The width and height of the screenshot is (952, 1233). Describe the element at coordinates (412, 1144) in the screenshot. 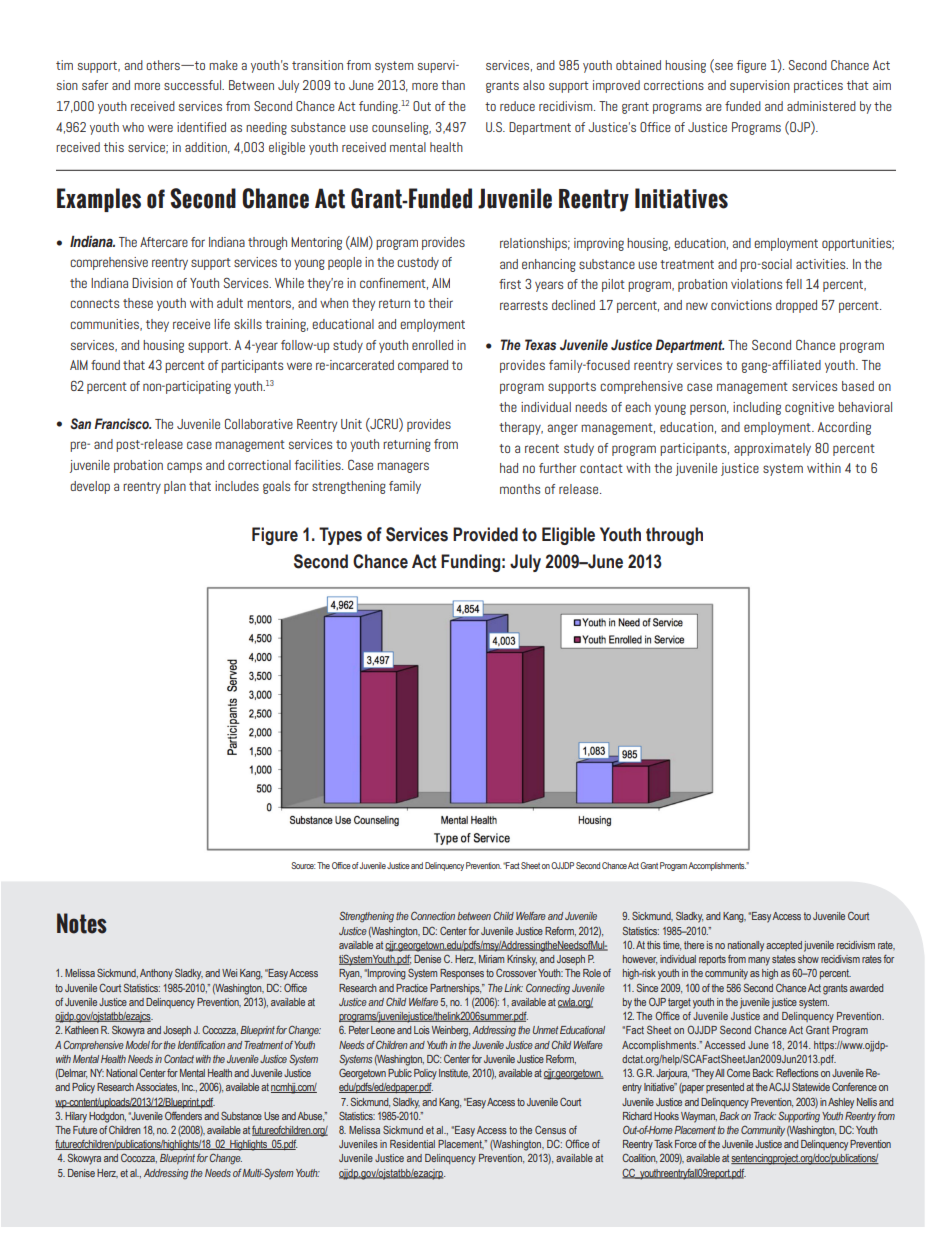

I see `Residential` at that location.
